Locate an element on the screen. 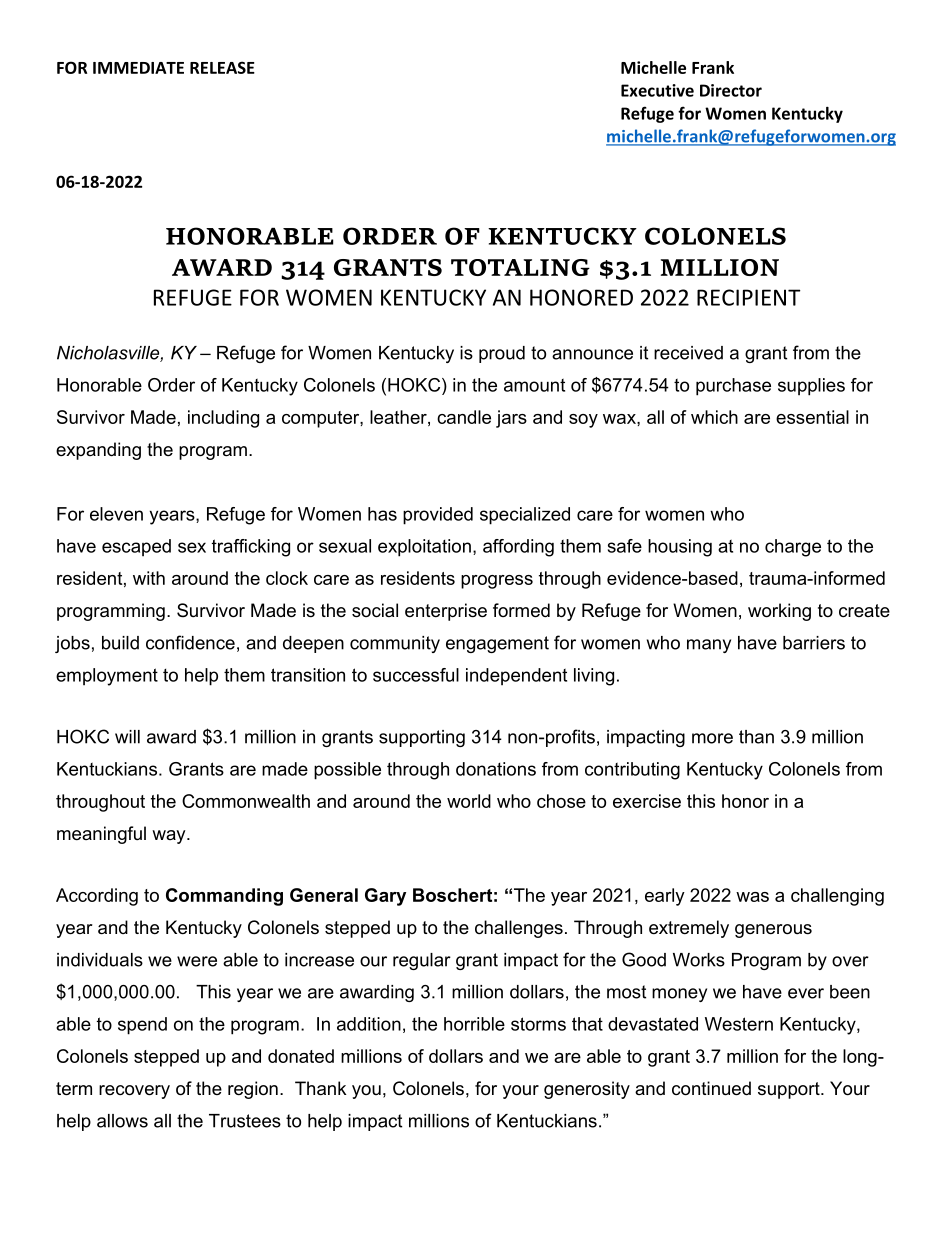 The image size is (952, 1233). horrible is located at coordinates (474, 1024).
